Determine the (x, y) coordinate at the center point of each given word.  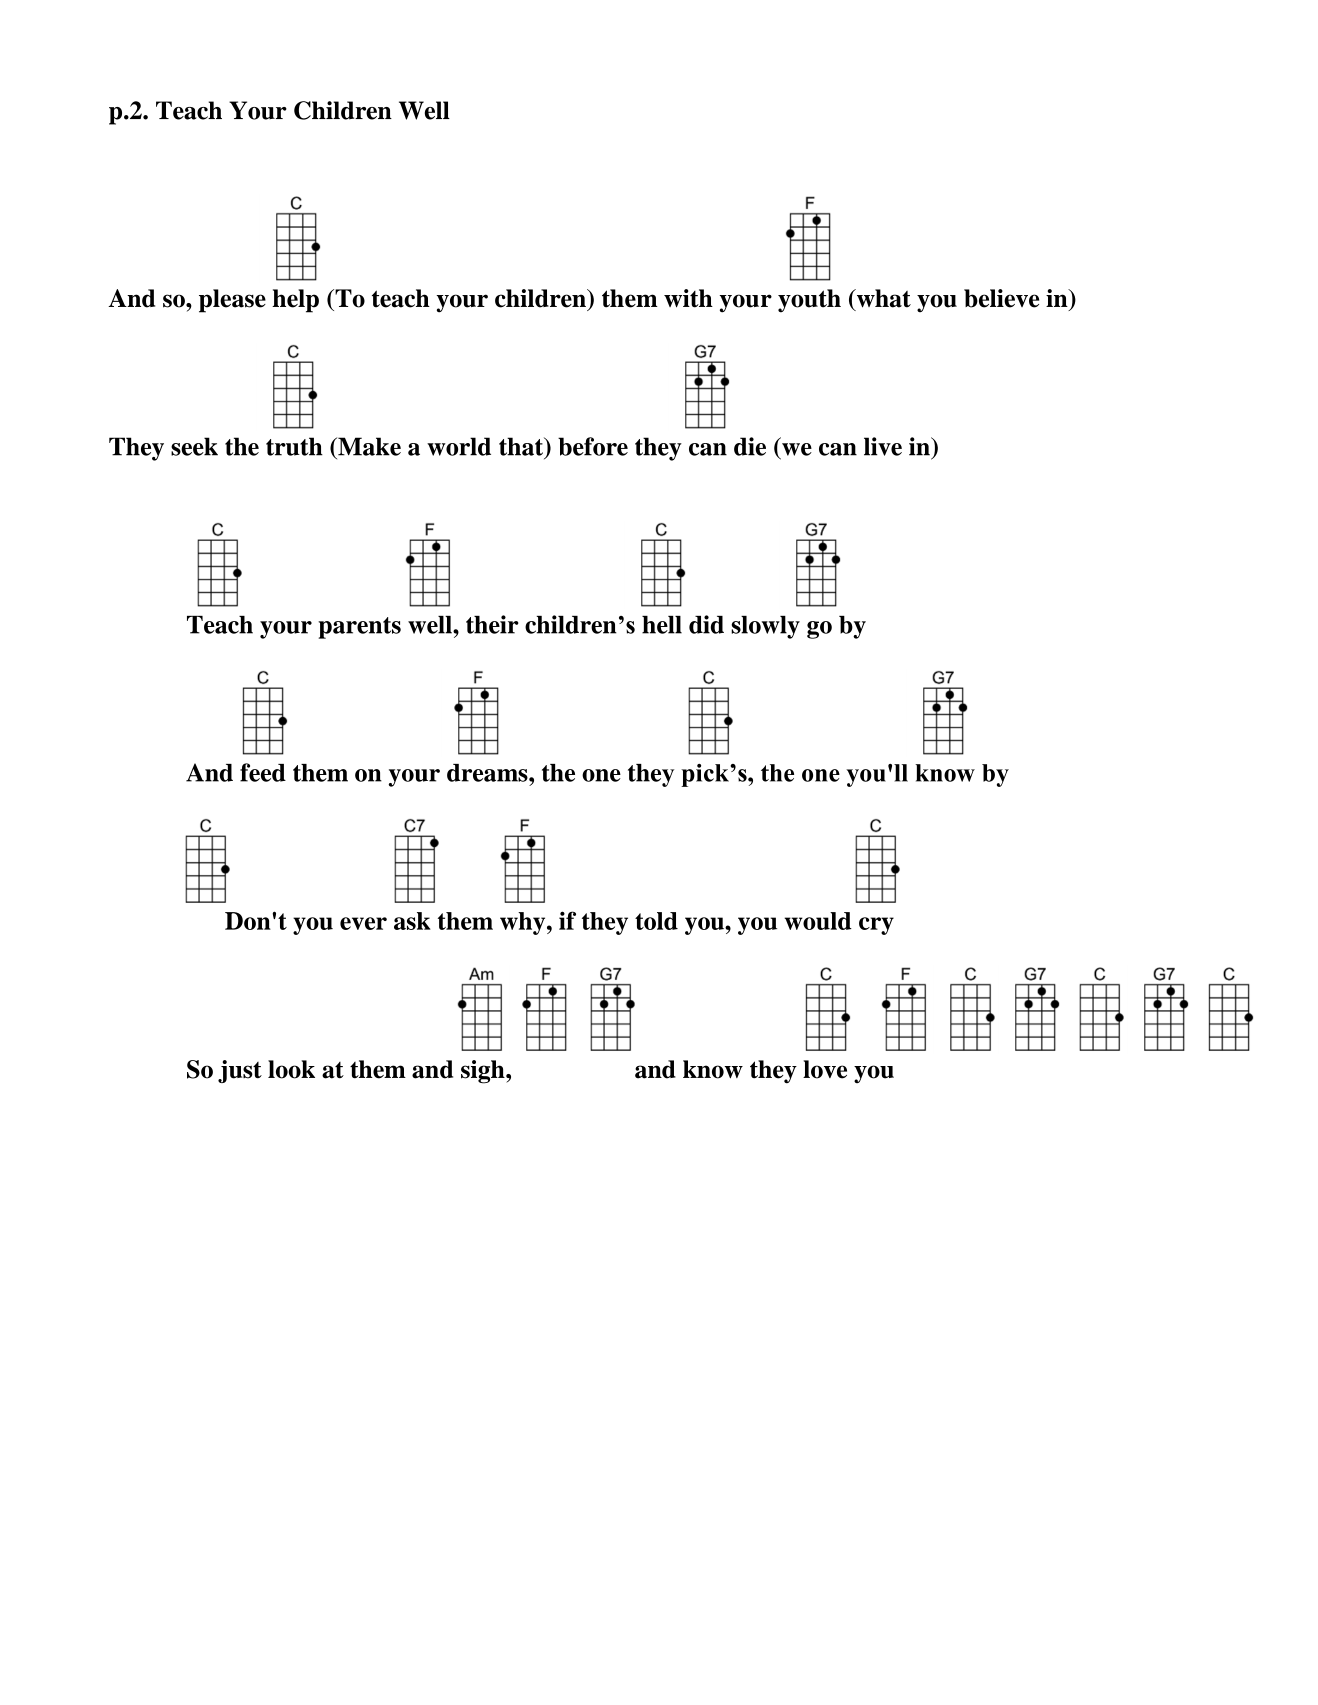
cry (876, 926)
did (706, 624)
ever (363, 923)
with (688, 298)
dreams (488, 773)
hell (662, 625)
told (656, 921)
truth (294, 446)
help (295, 301)
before (593, 446)
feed (263, 772)
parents (359, 628)
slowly (765, 627)
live (883, 446)
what (882, 299)
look (291, 1069)
